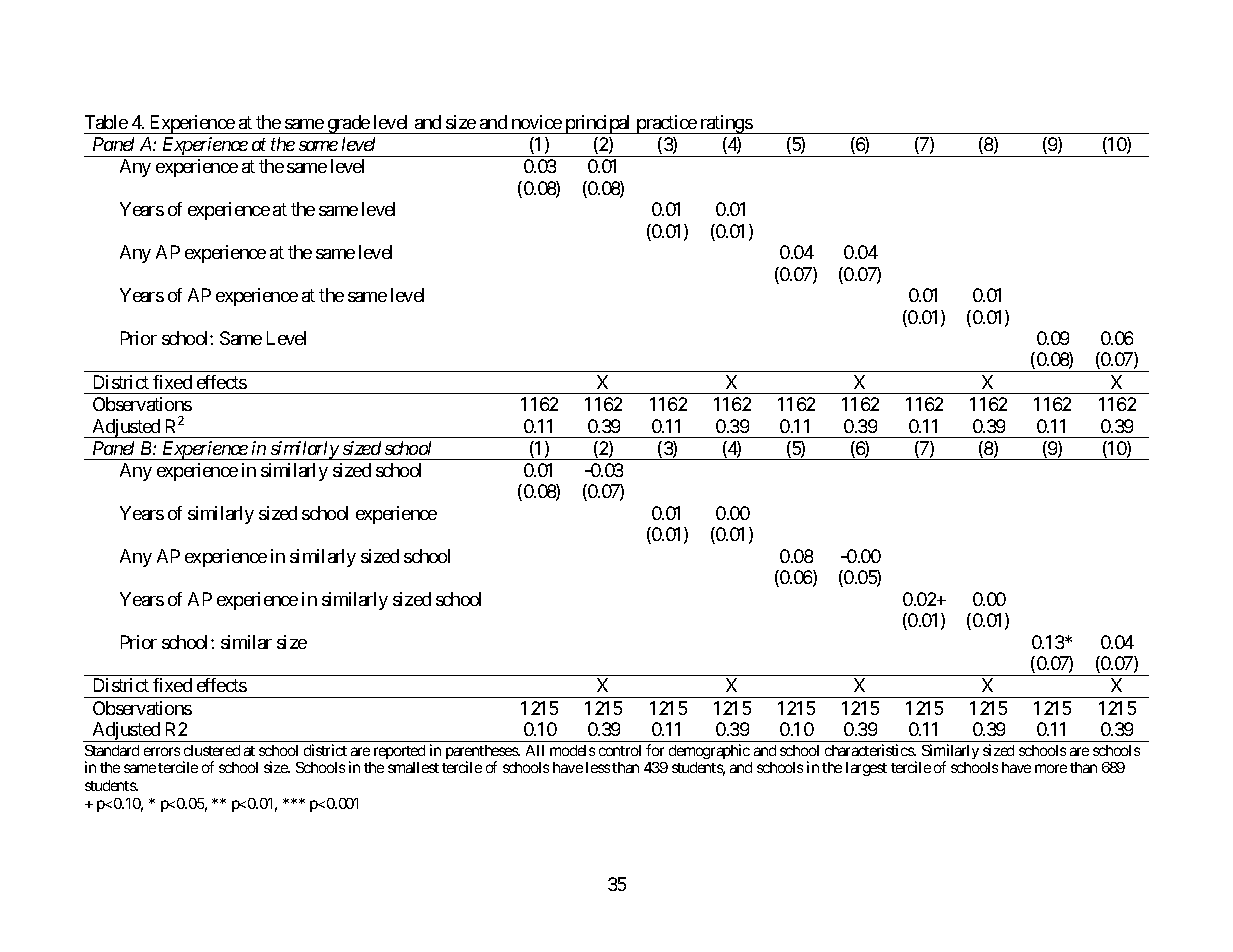  Describe the element at coordinates (348, 124) in the page. I see `grade` at that location.
